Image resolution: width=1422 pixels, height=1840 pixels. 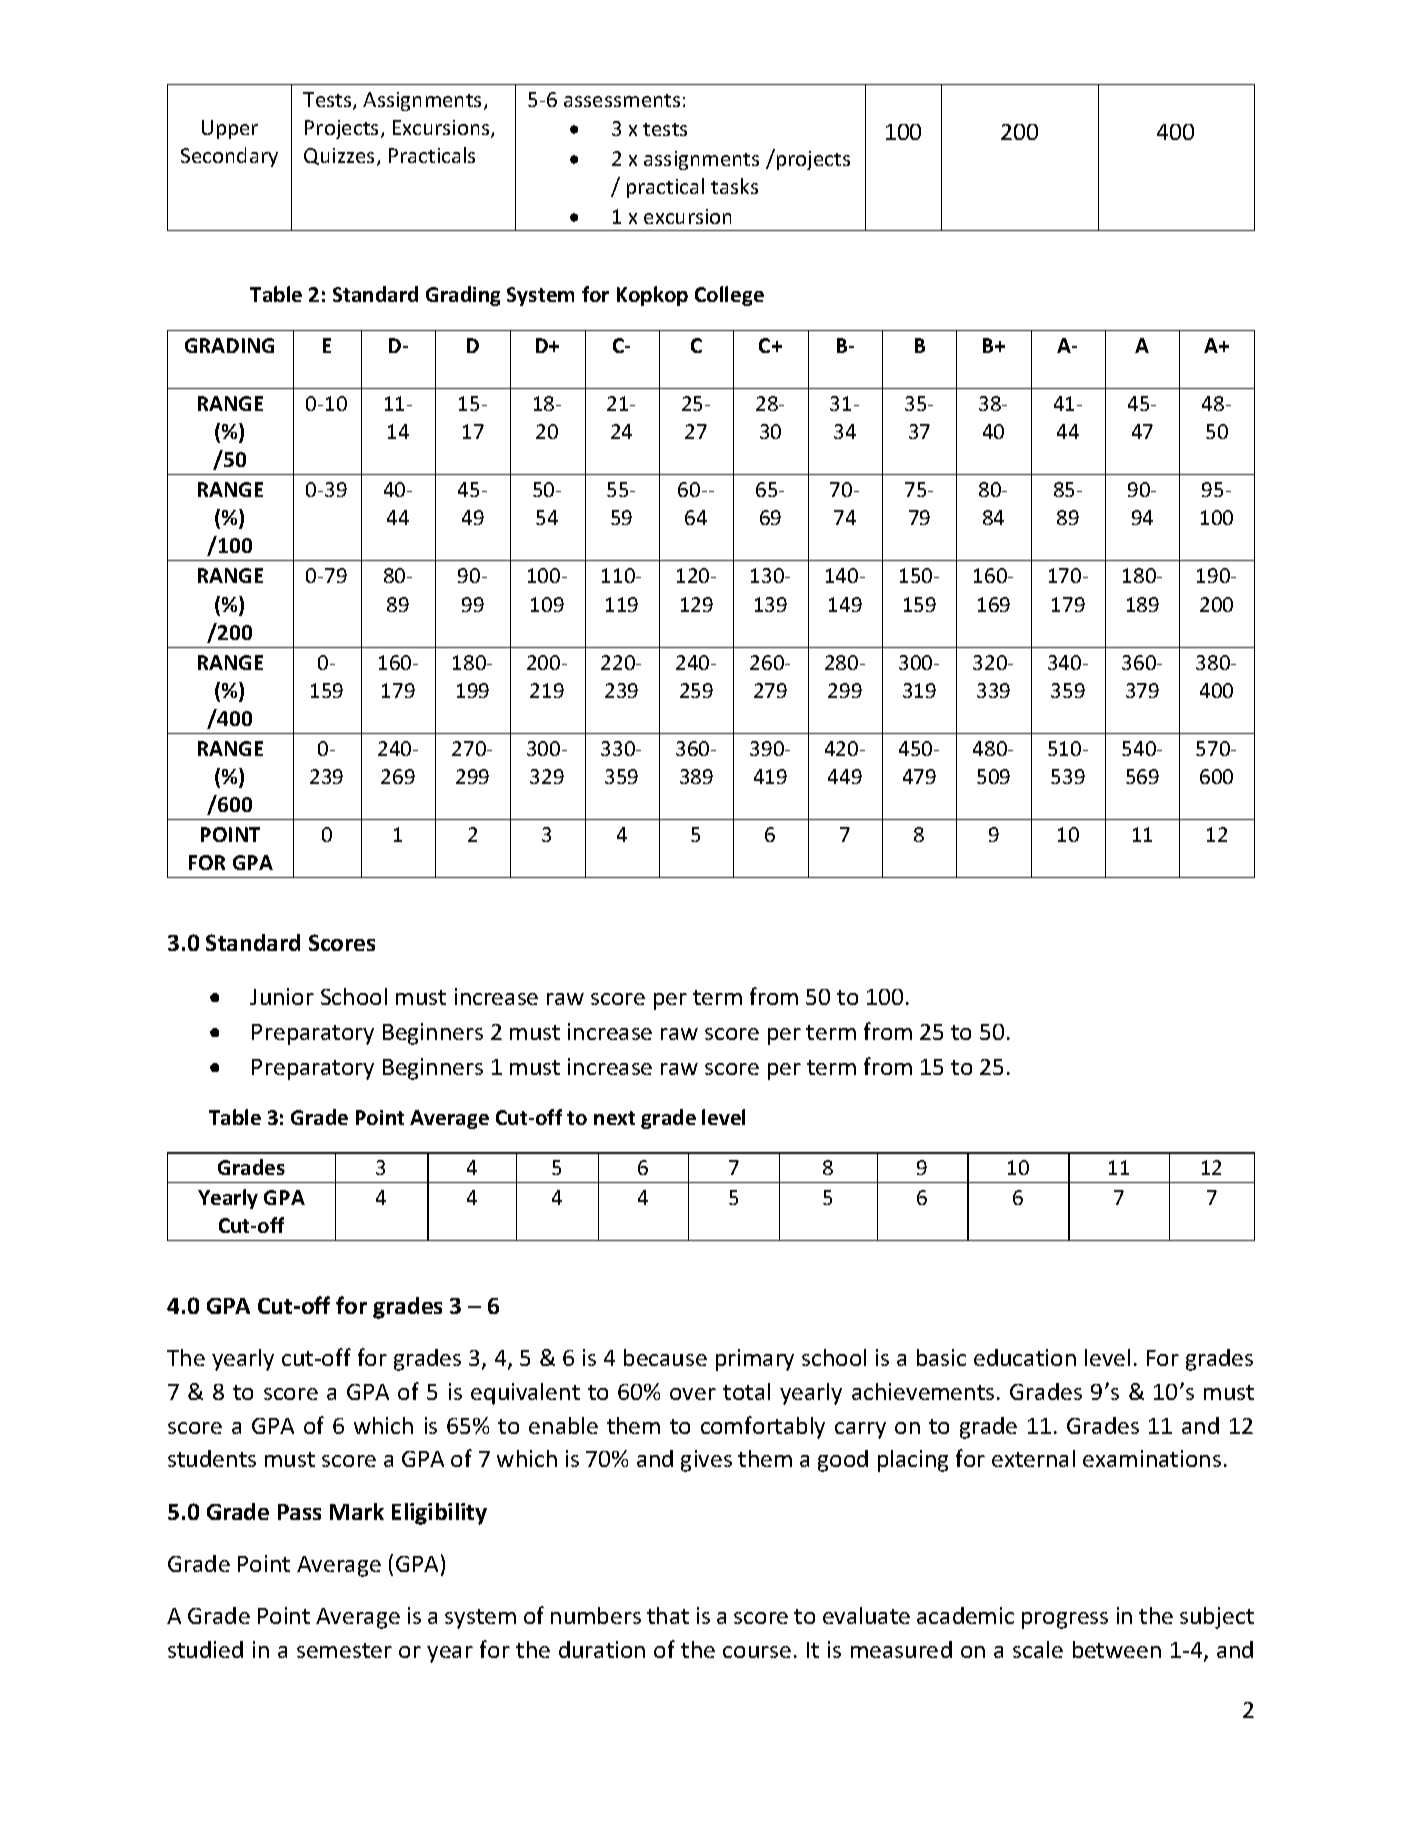 What do you see at coordinates (344, 1650) in the page?
I see `semester` at bounding box center [344, 1650].
